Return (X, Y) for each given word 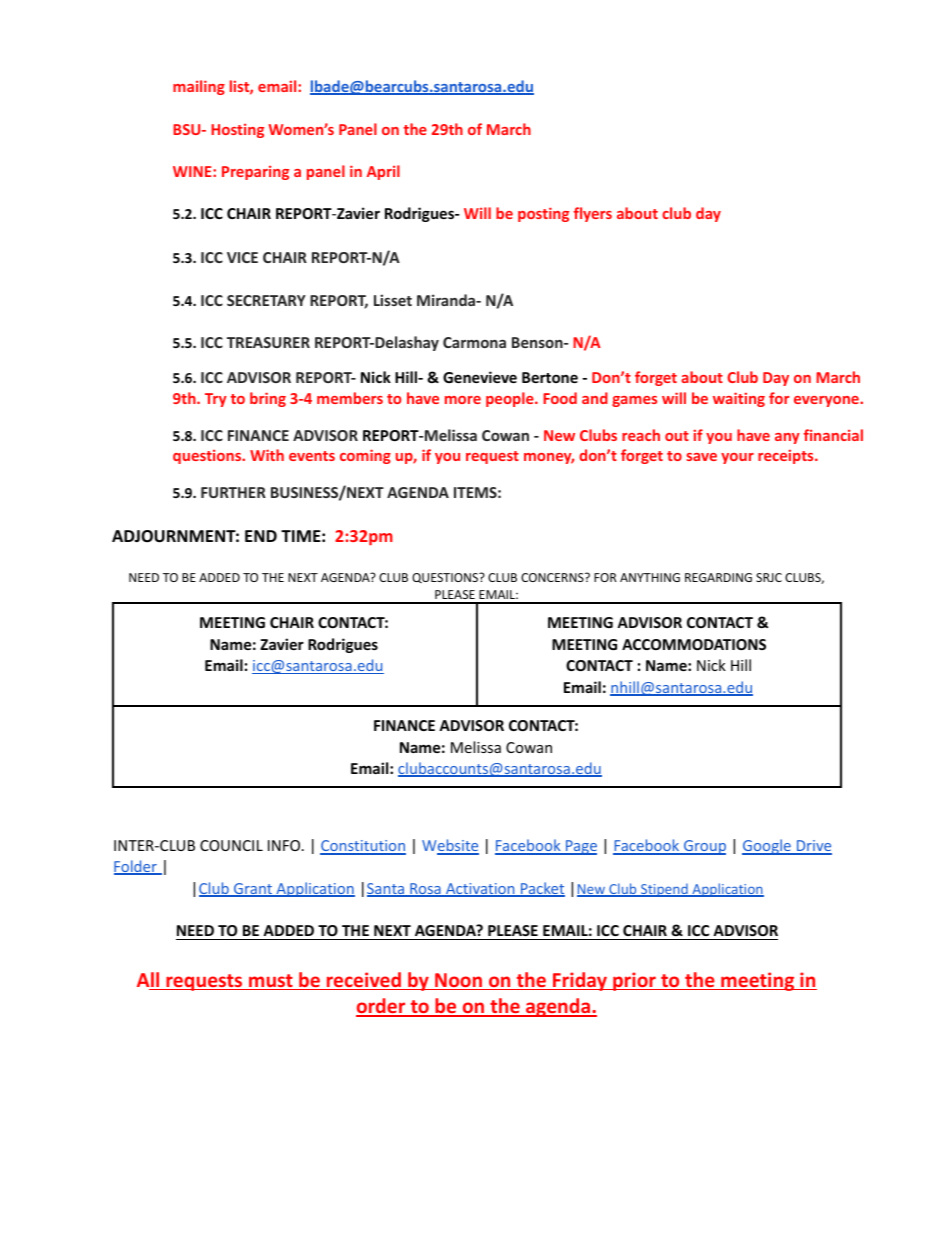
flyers (593, 214)
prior (634, 981)
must (271, 982)
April (383, 172)
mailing (199, 87)
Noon (459, 981)
